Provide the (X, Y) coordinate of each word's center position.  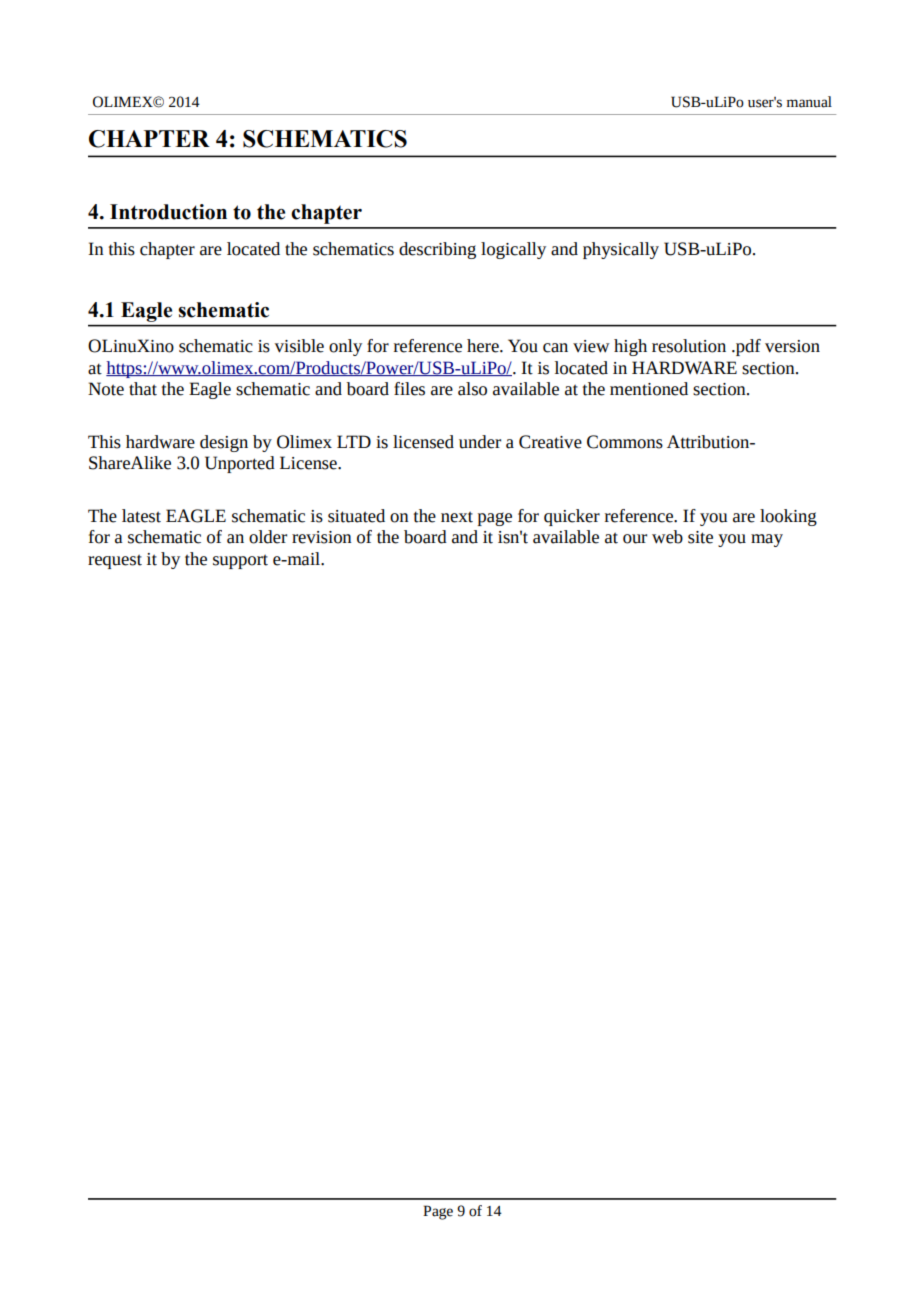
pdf (747, 347)
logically (513, 250)
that (143, 389)
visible (299, 346)
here (484, 346)
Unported (240, 464)
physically (621, 250)
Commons (625, 442)
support (240, 561)
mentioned (649, 389)
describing (437, 250)
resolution (689, 346)
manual (809, 102)
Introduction (168, 212)
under (480, 442)
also (472, 389)
